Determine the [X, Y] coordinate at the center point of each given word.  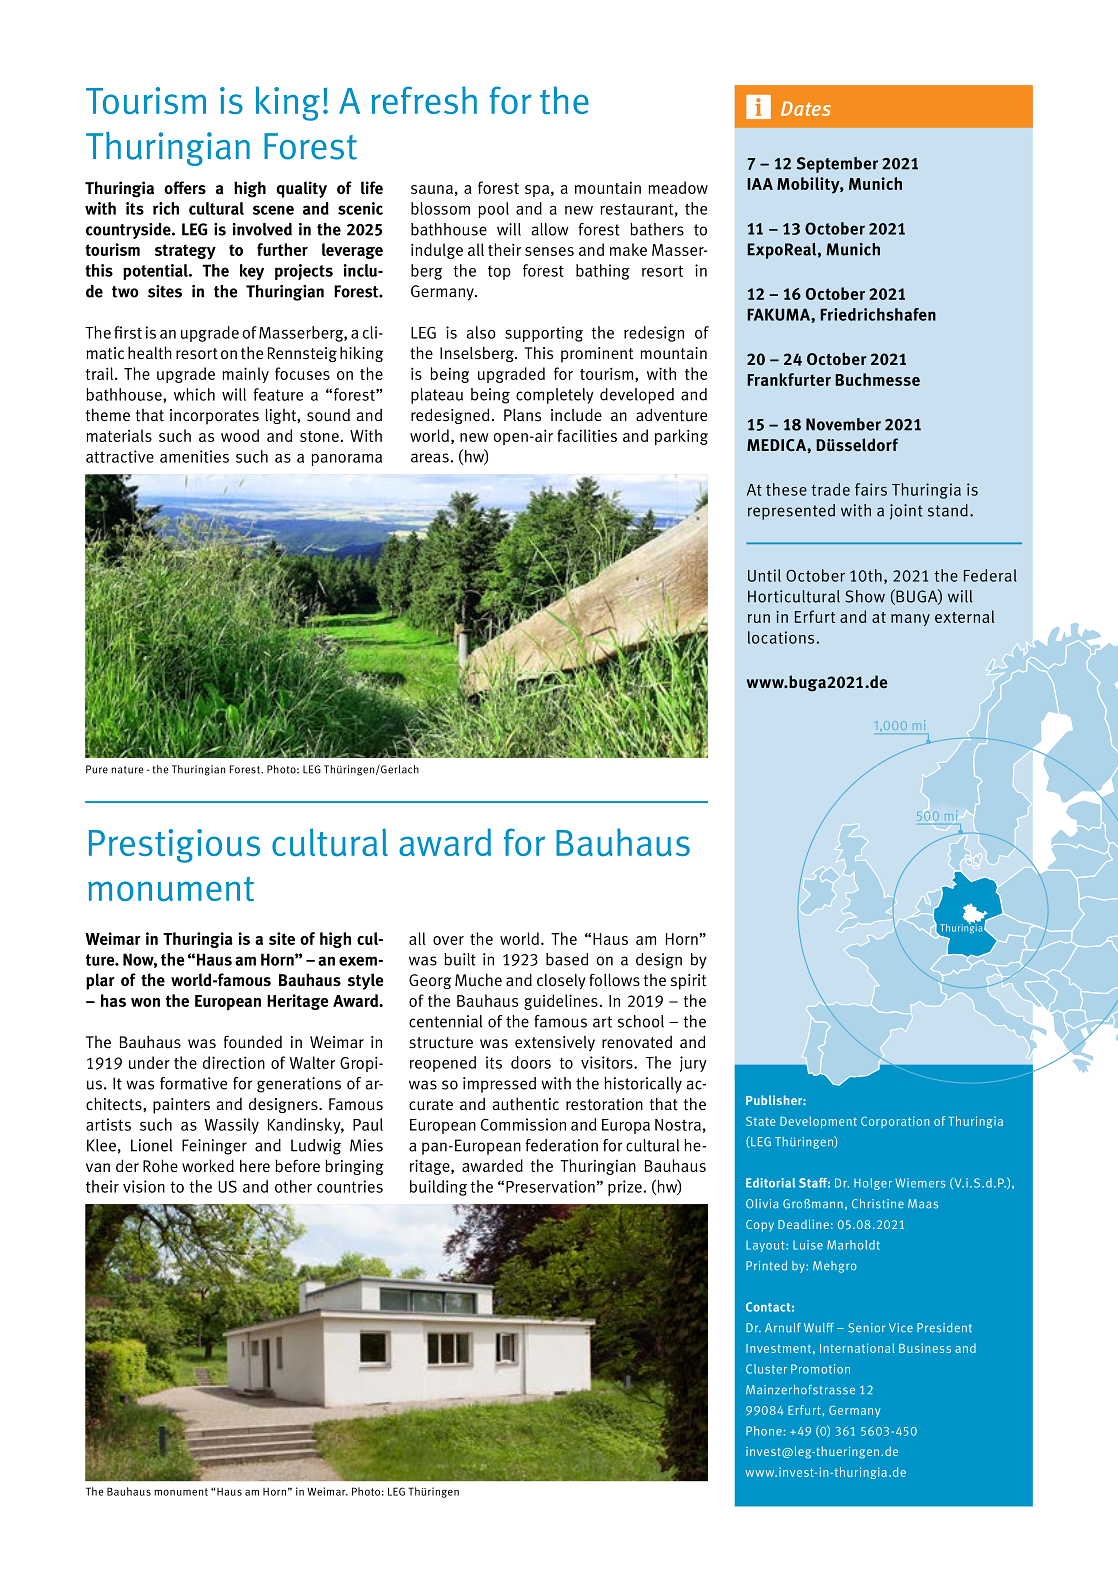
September [837, 165]
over [448, 940]
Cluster [766, 1369]
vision [144, 1186]
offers [185, 188]
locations [781, 637]
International [857, 1348]
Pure [97, 769]
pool [493, 210]
